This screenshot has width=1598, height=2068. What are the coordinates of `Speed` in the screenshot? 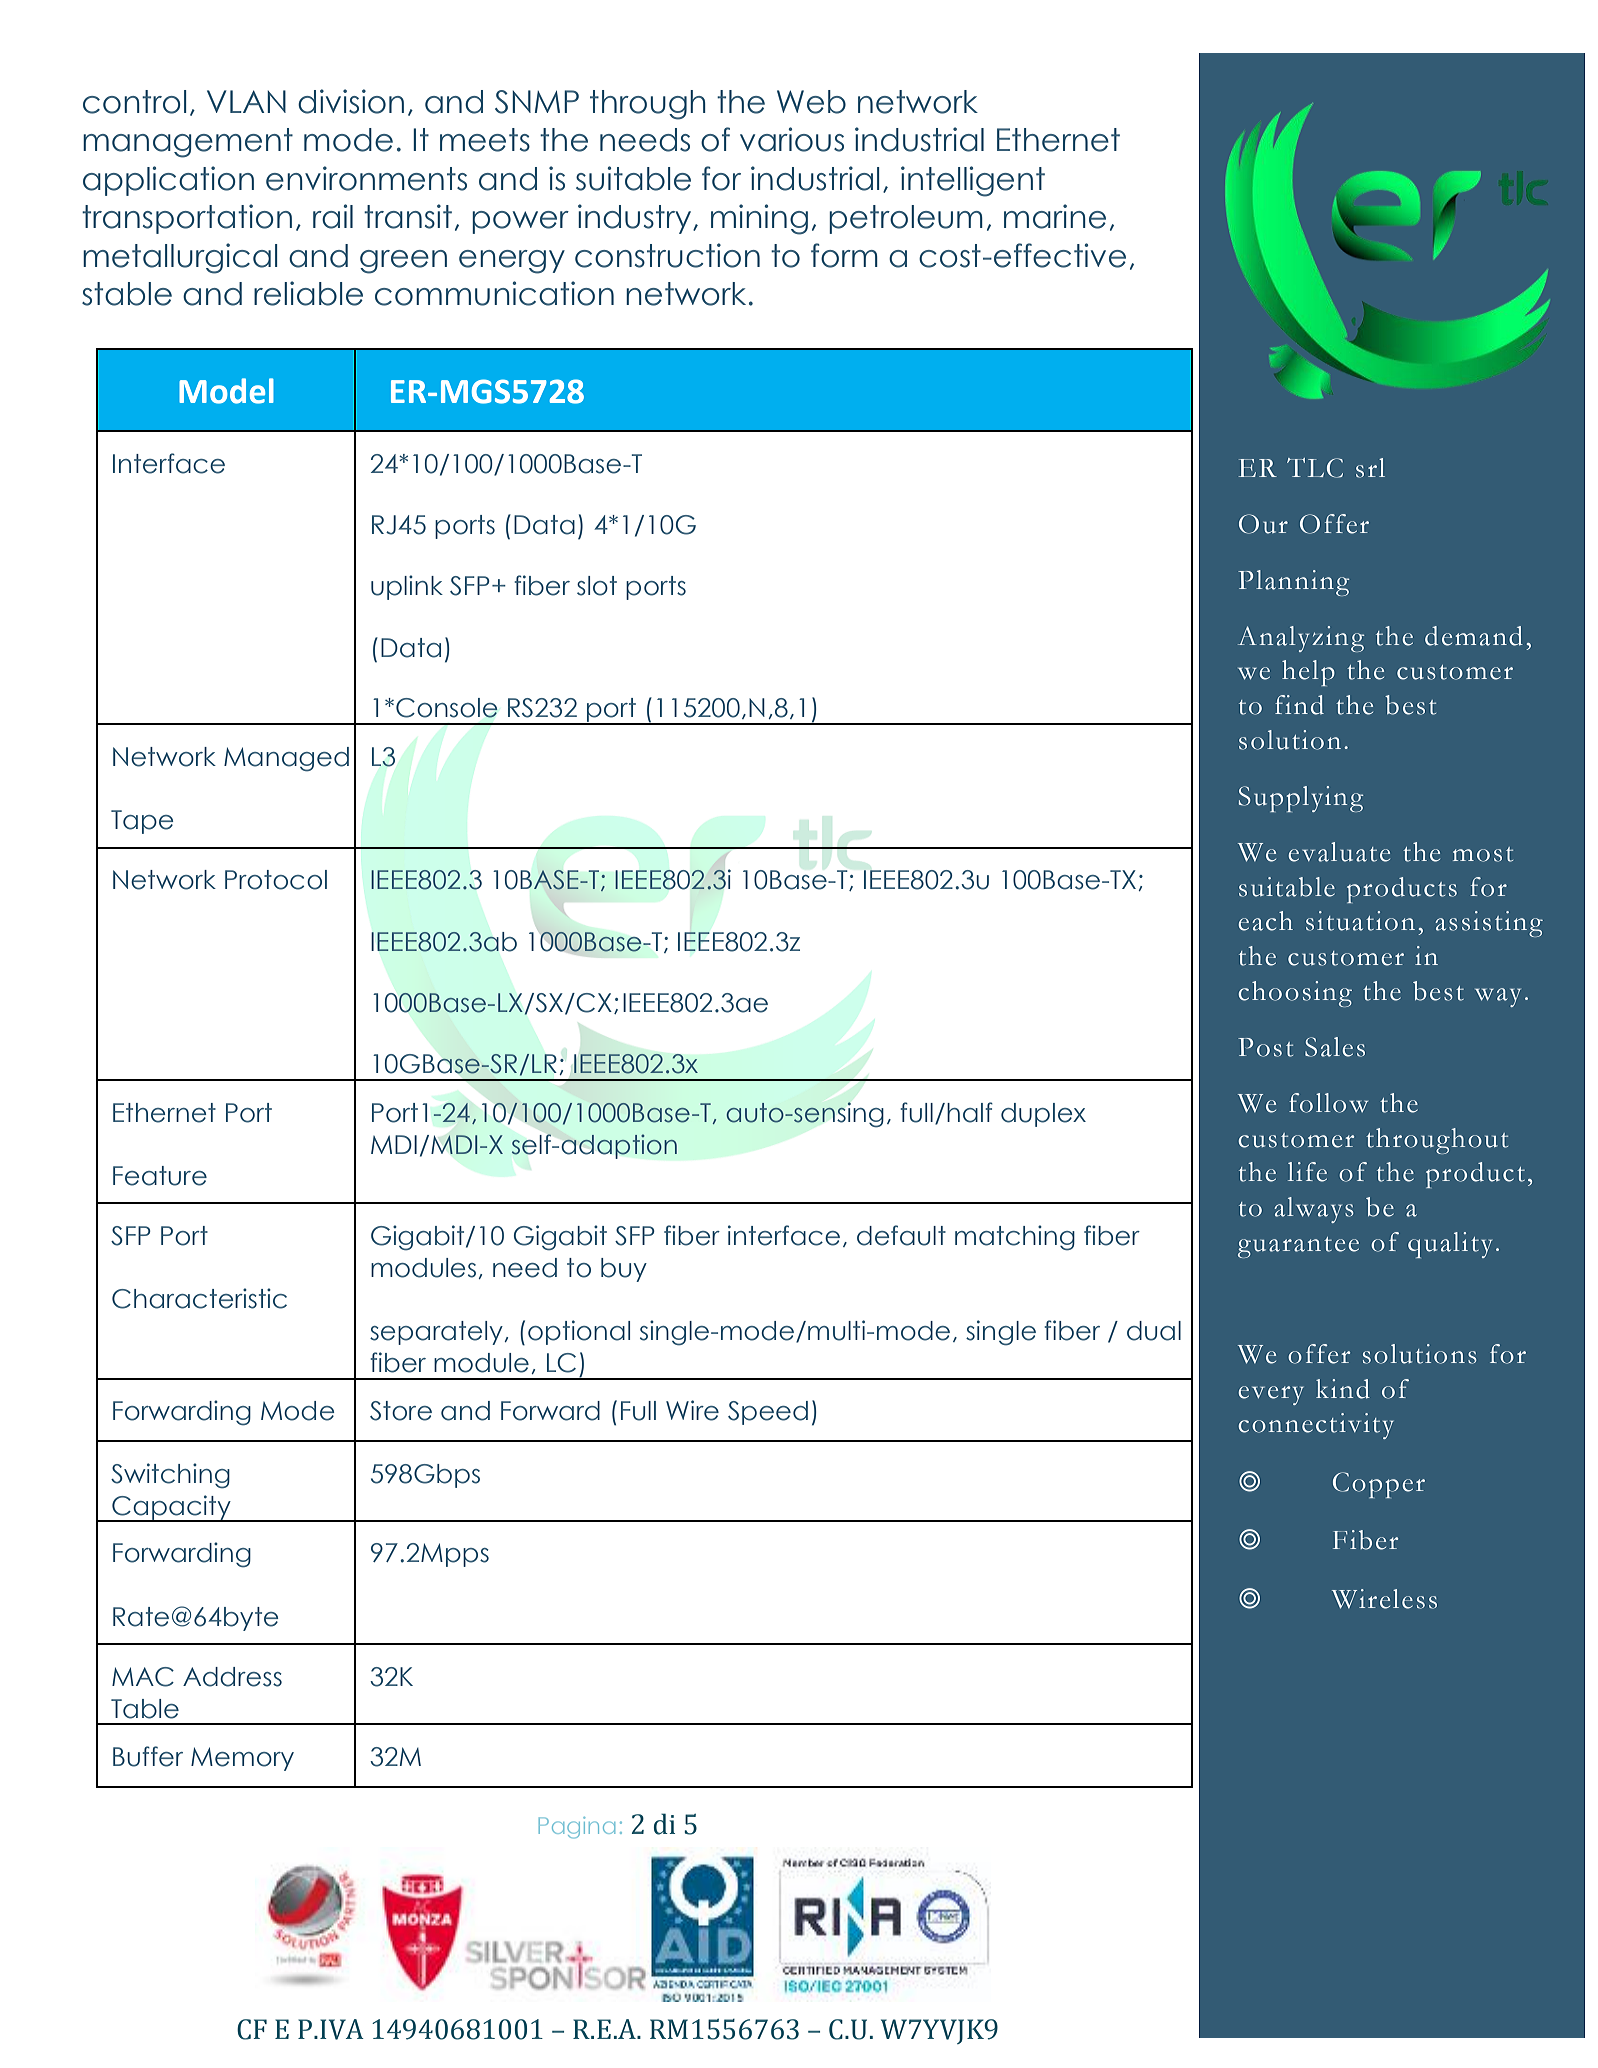 It's located at (768, 1413).
